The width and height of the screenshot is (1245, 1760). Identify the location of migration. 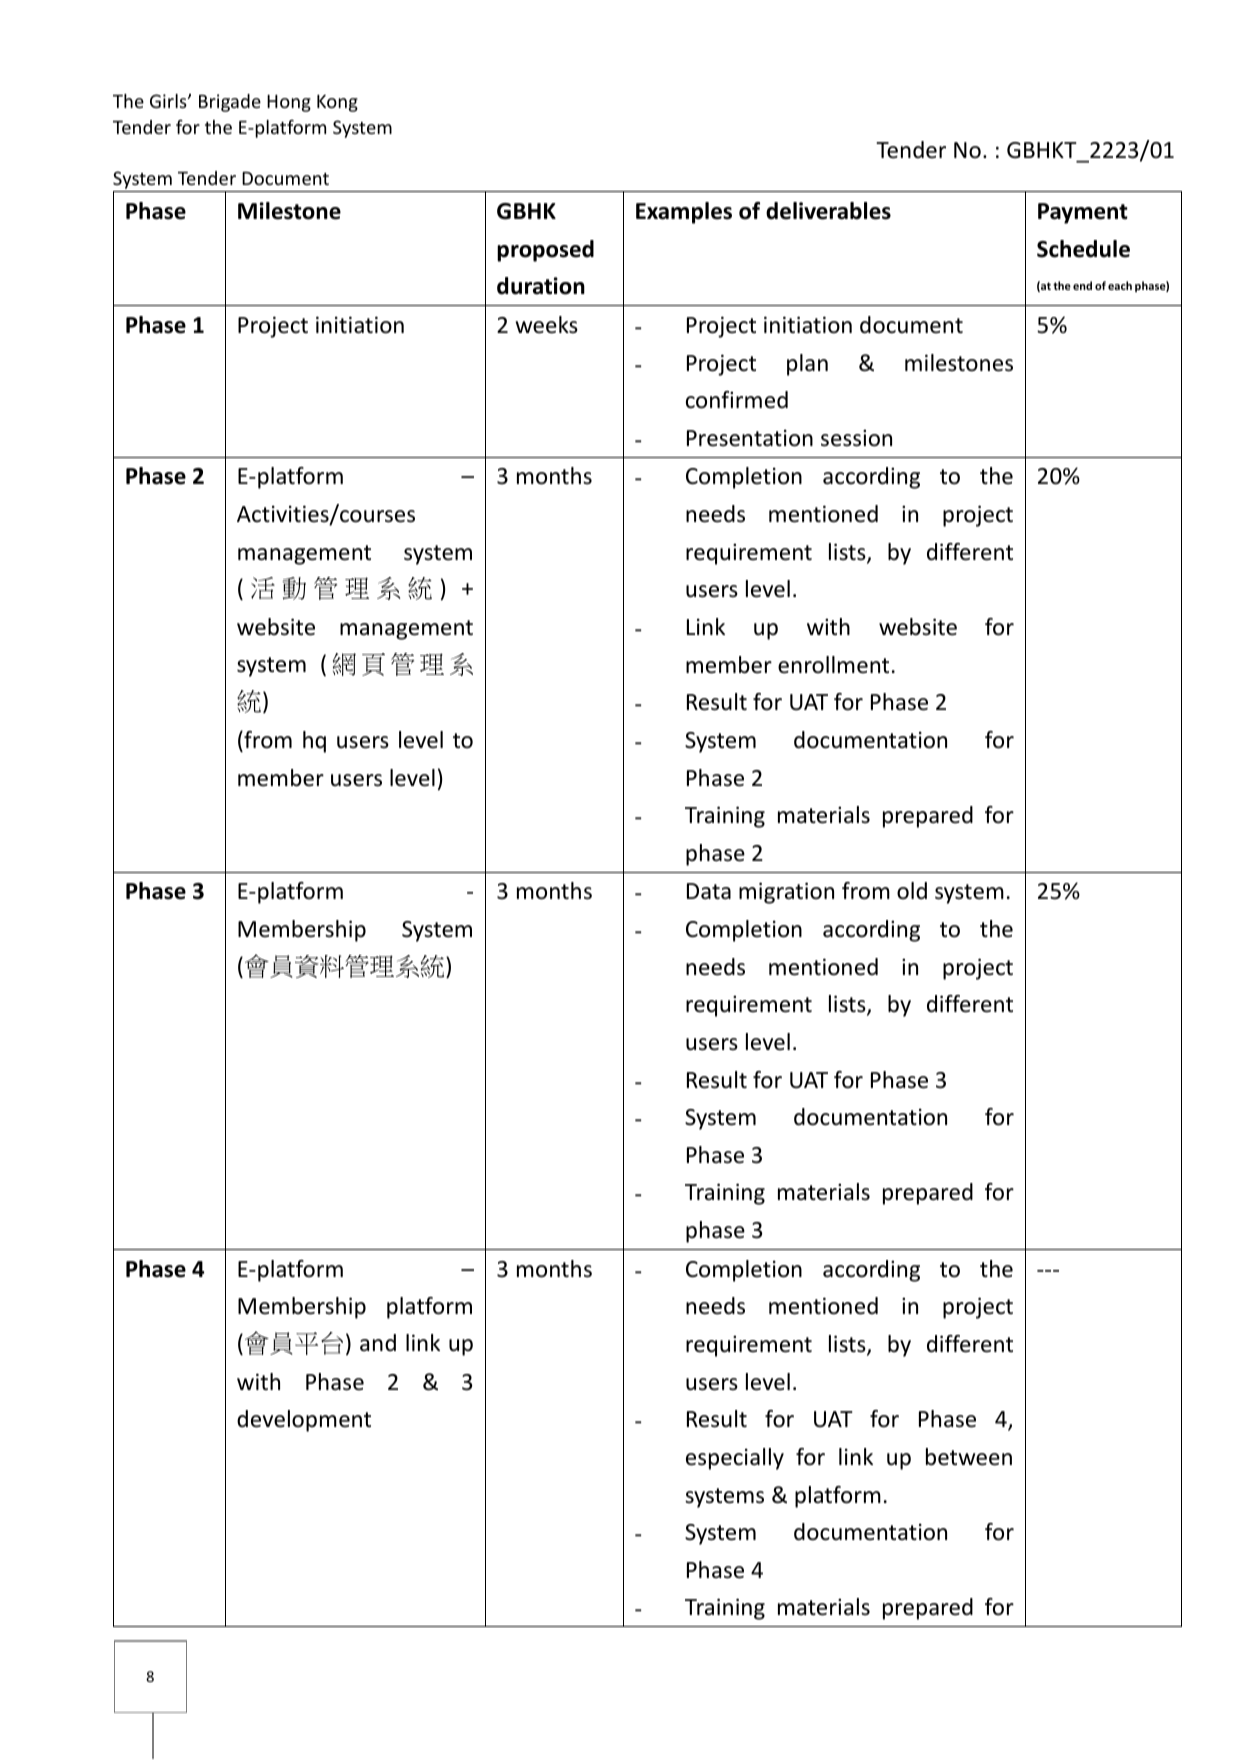
(786, 893).
